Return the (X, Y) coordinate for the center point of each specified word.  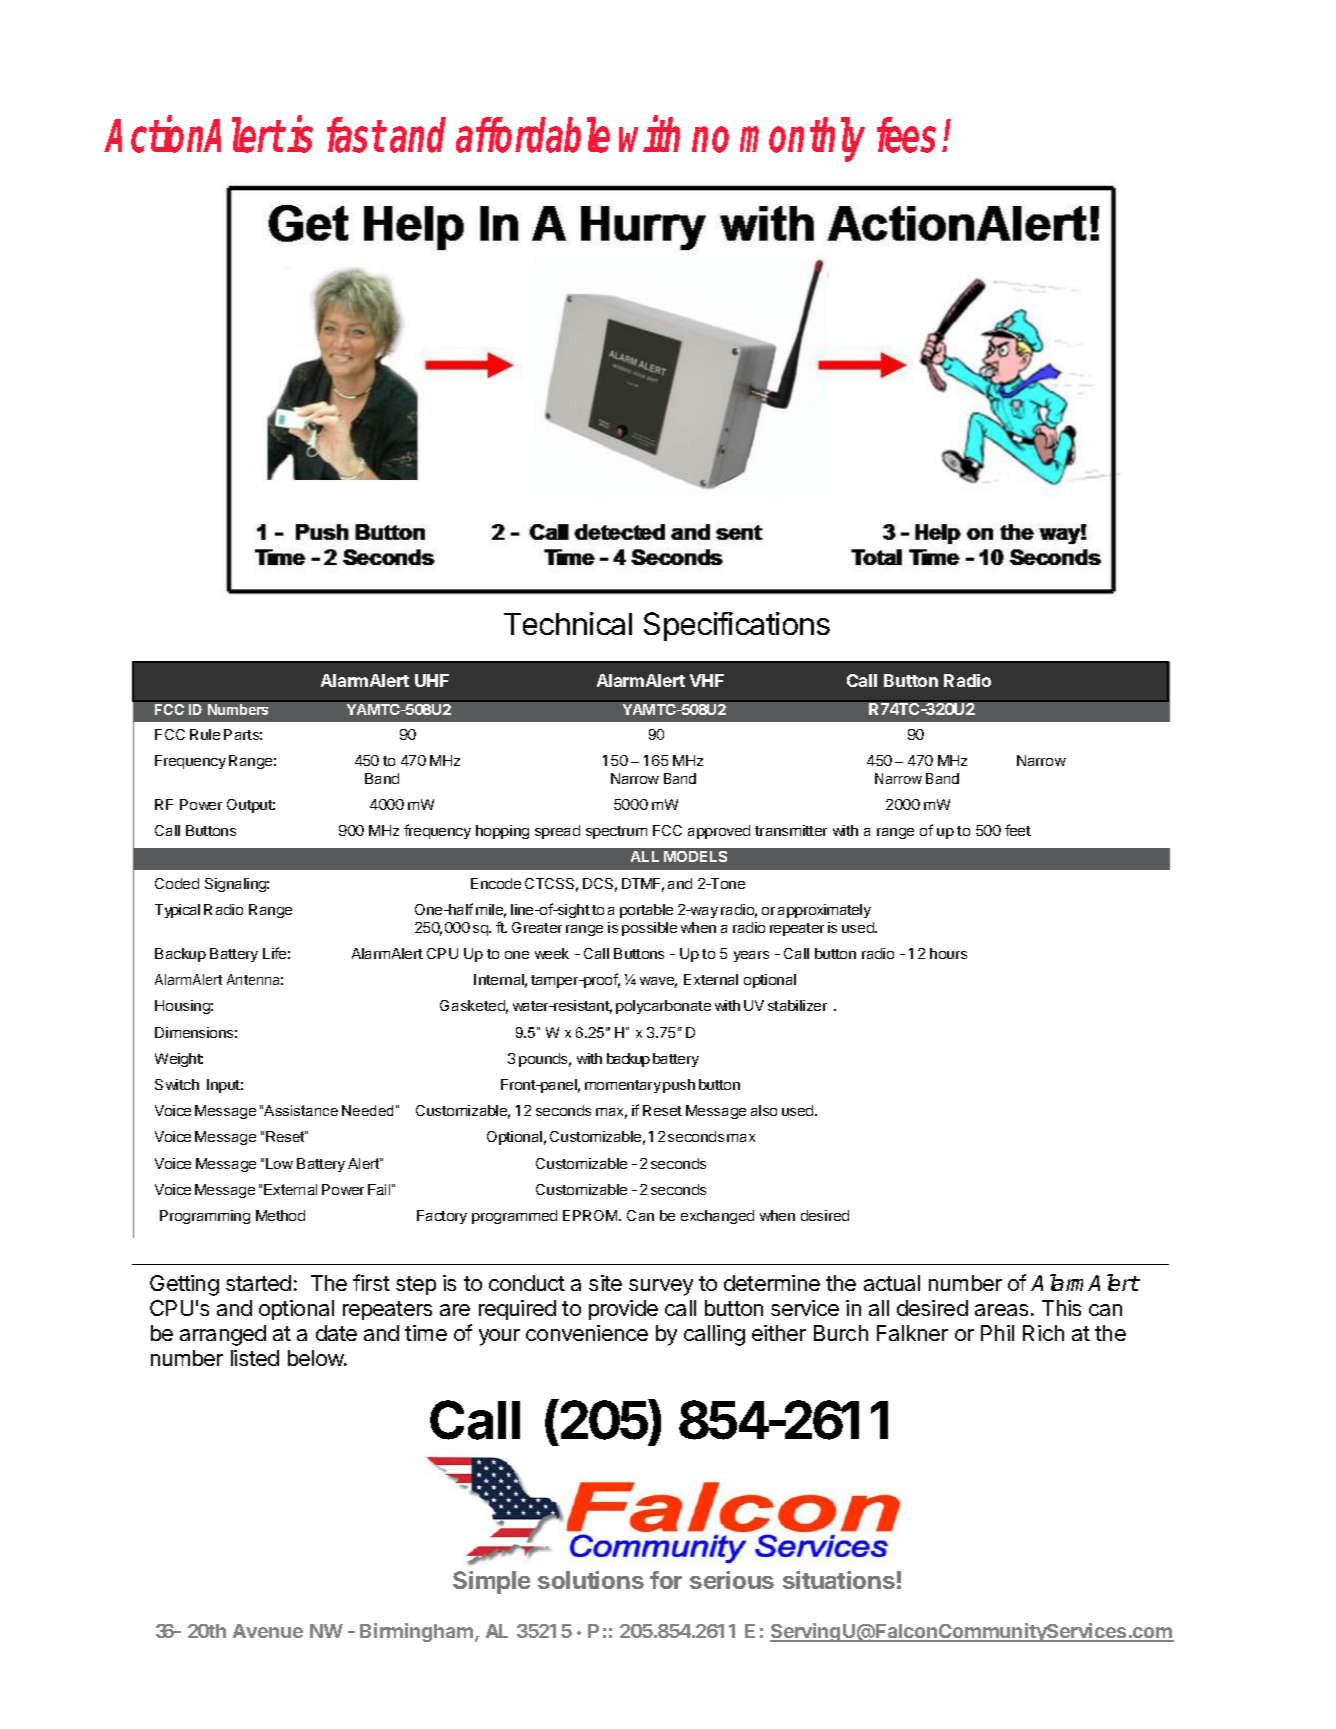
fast (356, 135)
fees (906, 135)
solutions (591, 1580)
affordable (533, 135)
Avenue (268, 1631)
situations (839, 1580)
